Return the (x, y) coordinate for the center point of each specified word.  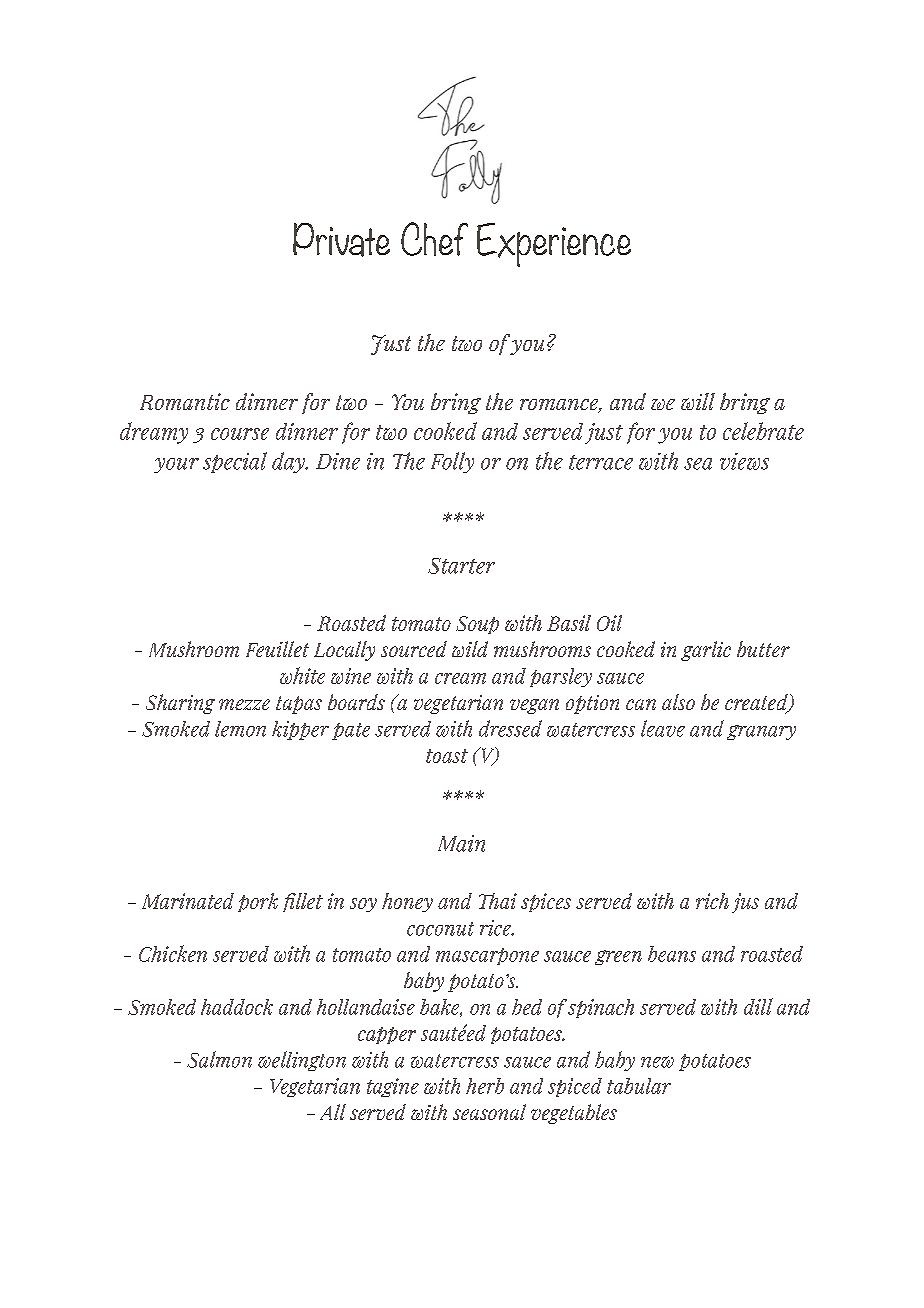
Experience (554, 245)
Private (341, 240)
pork (258, 902)
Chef (434, 239)
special (235, 462)
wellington (302, 1061)
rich (712, 901)
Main (461, 843)
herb (485, 1086)
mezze (244, 704)
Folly (452, 462)
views (744, 461)
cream (460, 678)
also (678, 702)
